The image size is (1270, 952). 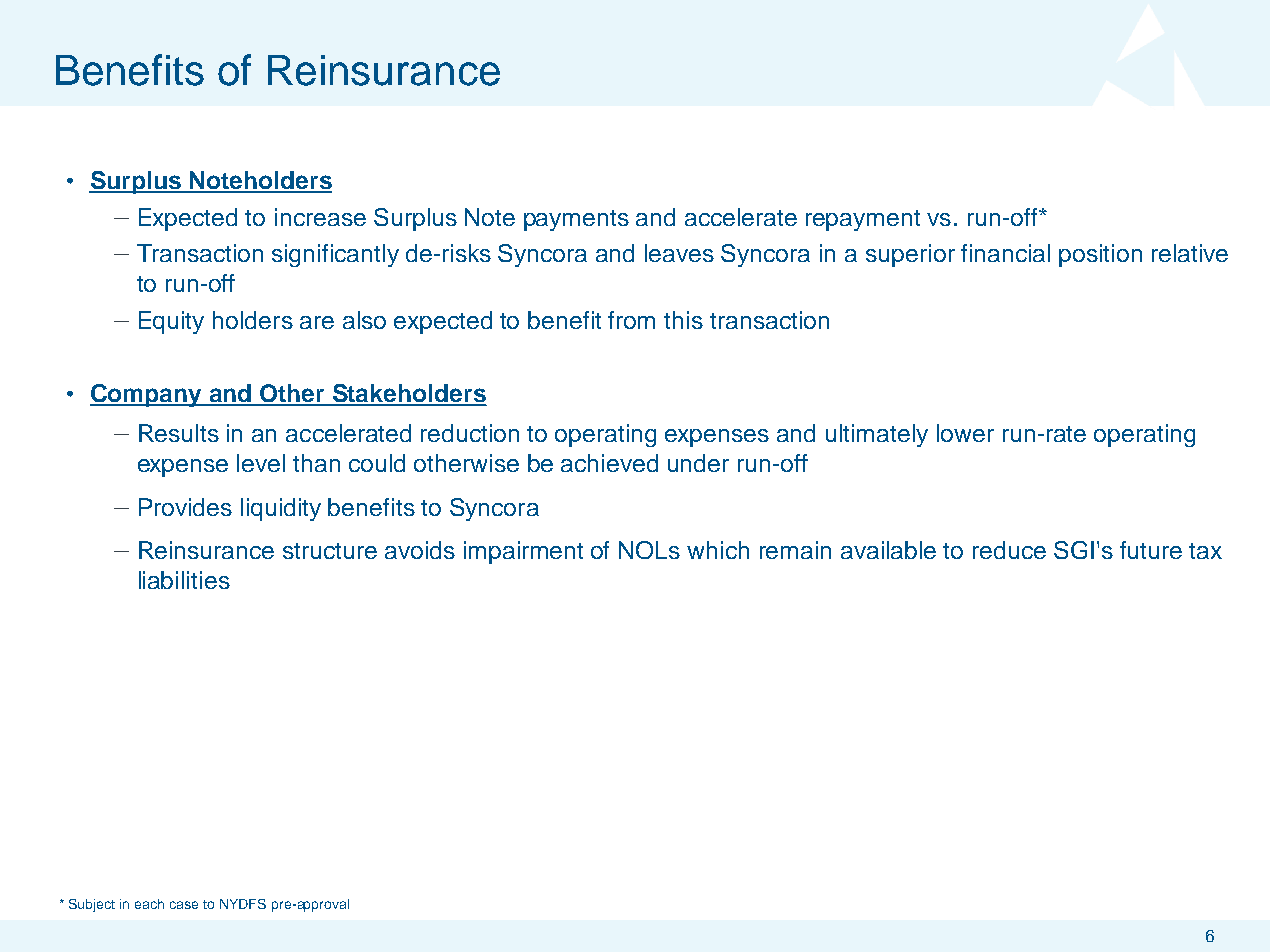 What do you see at coordinates (1100, 255) in the document?
I see `position` at bounding box center [1100, 255].
